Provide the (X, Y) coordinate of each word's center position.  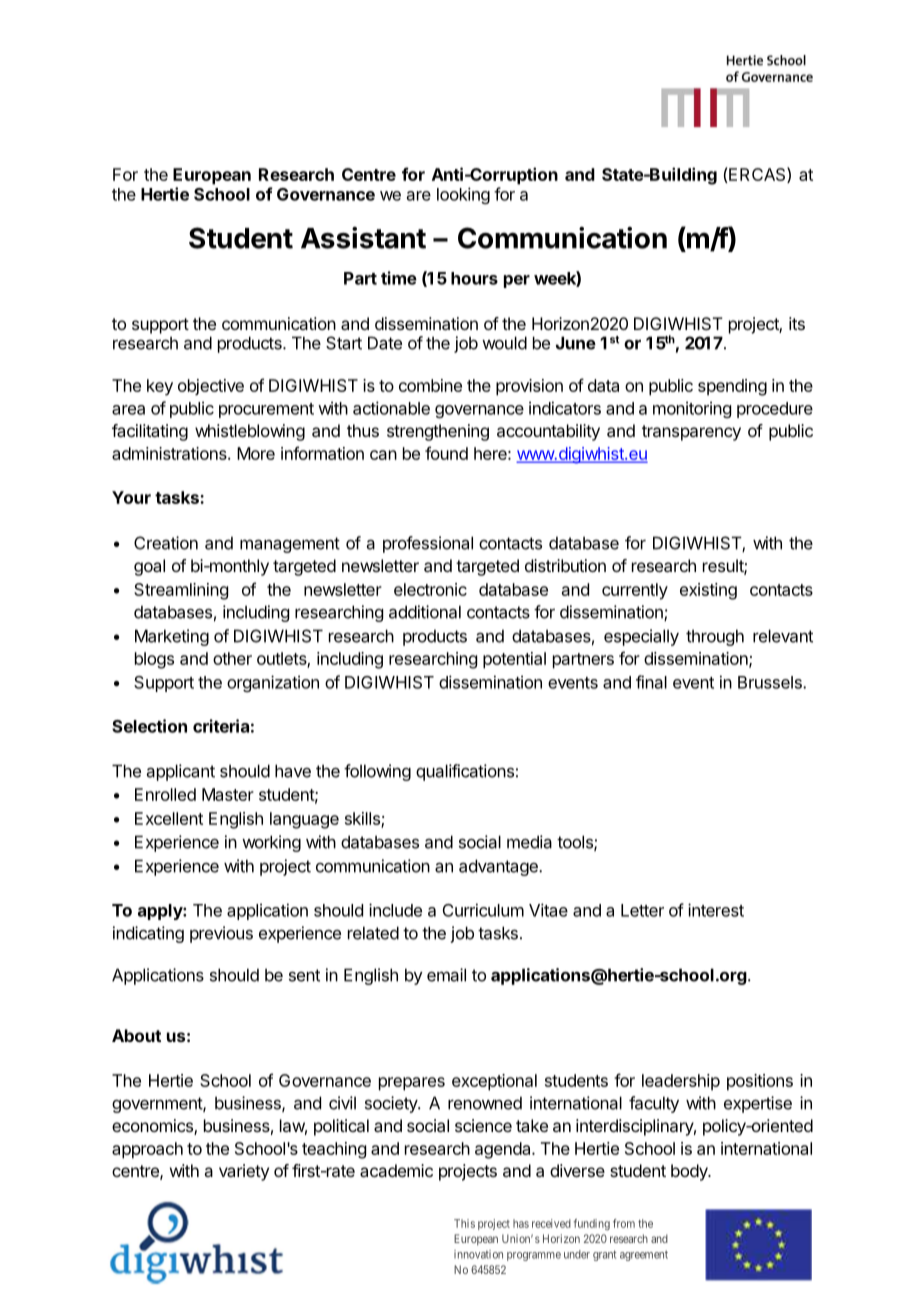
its (797, 323)
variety (244, 1172)
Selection (149, 726)
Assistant (363, 238)
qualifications (465, 772)
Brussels (771, 682)
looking (463, 195)
